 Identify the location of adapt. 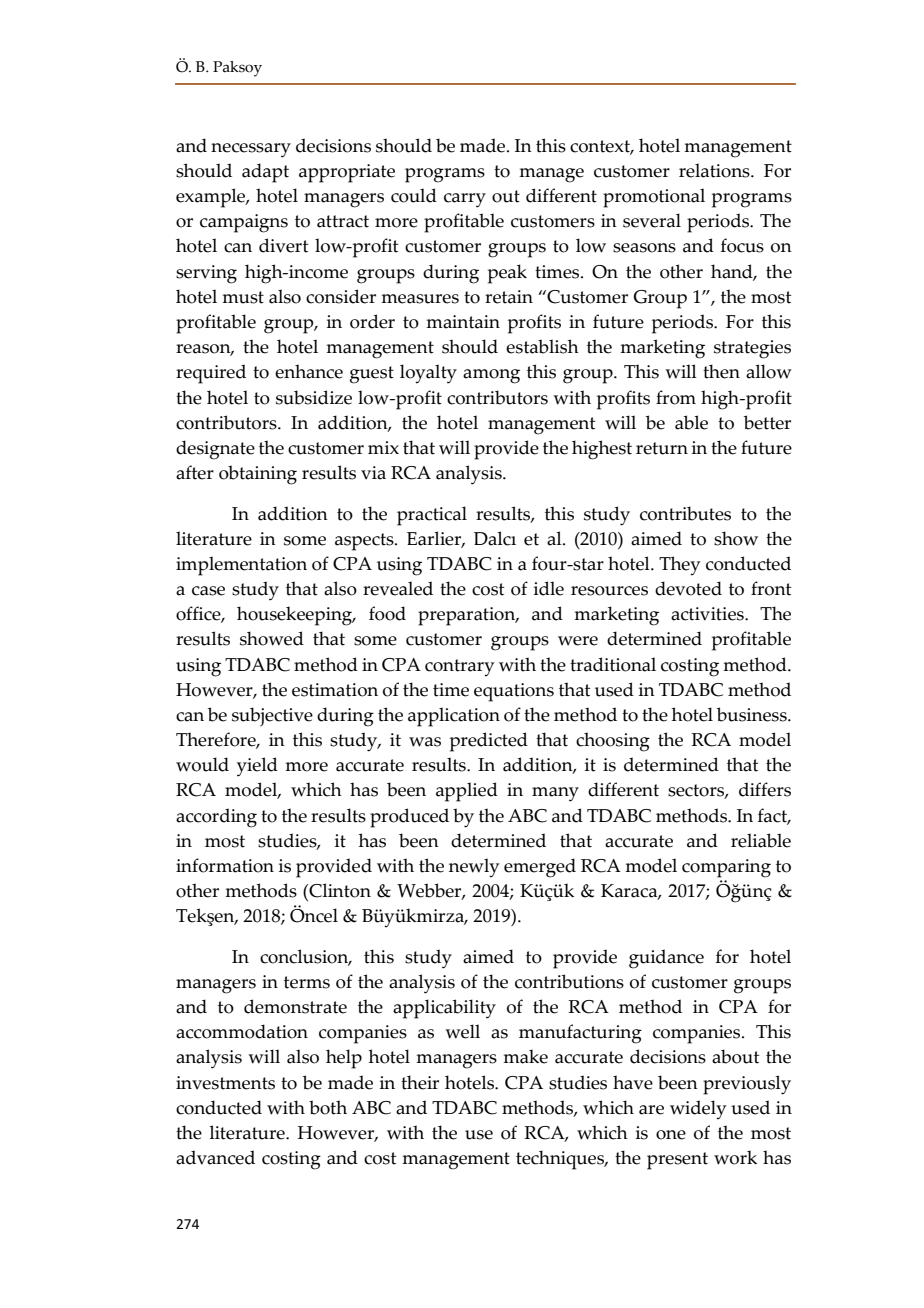
(265, 173).
